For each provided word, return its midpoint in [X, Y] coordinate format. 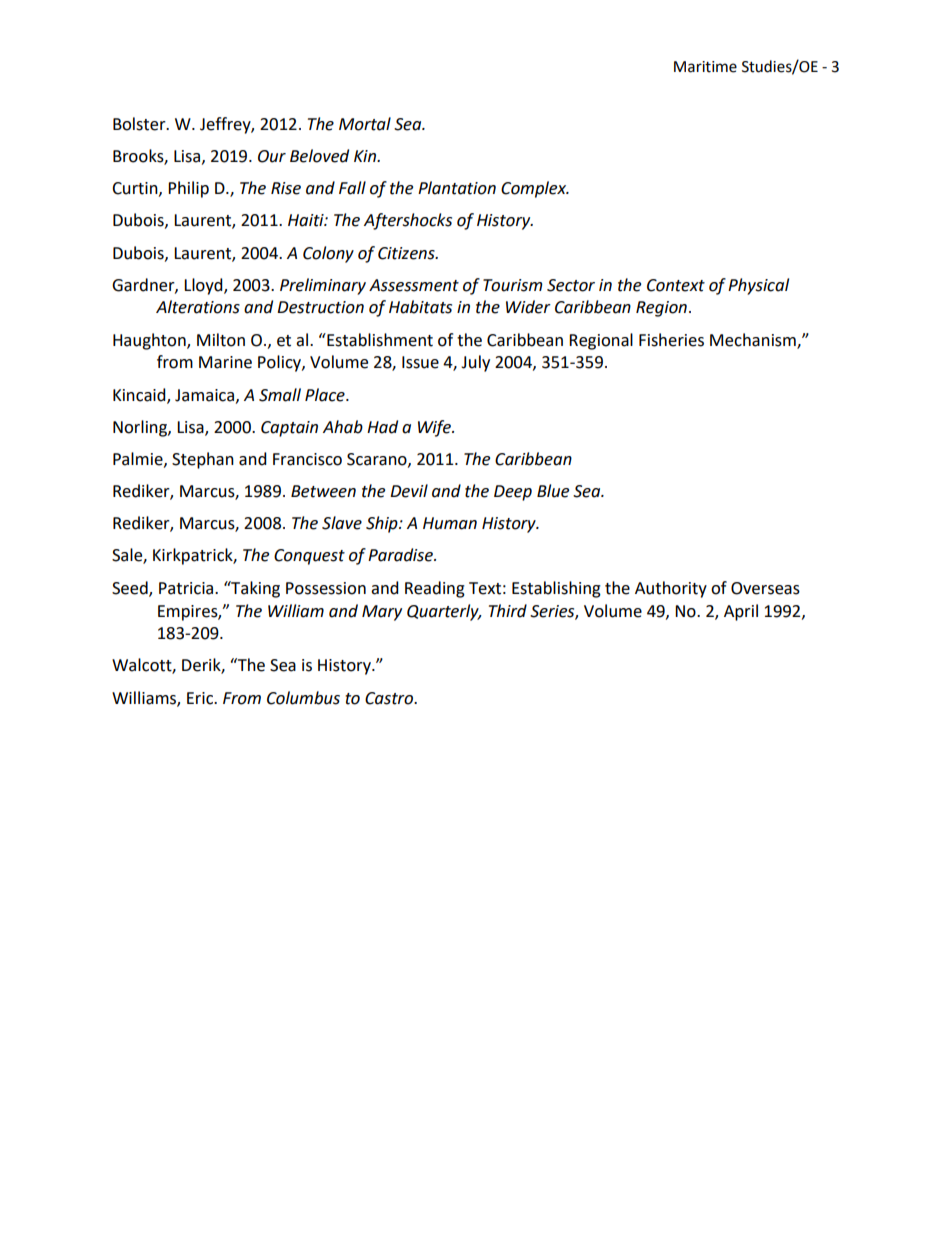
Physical [758, 286]
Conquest [309, 557]
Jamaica [206, 396]
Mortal [365, 124]
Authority [671, 589]
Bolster [140, 124]
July [475, 363]
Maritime [705, 67]
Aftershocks [408, 221]
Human [450, 523]
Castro [390, 698]
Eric [201, 698]
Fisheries [671, 340]
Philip [188, 189]
